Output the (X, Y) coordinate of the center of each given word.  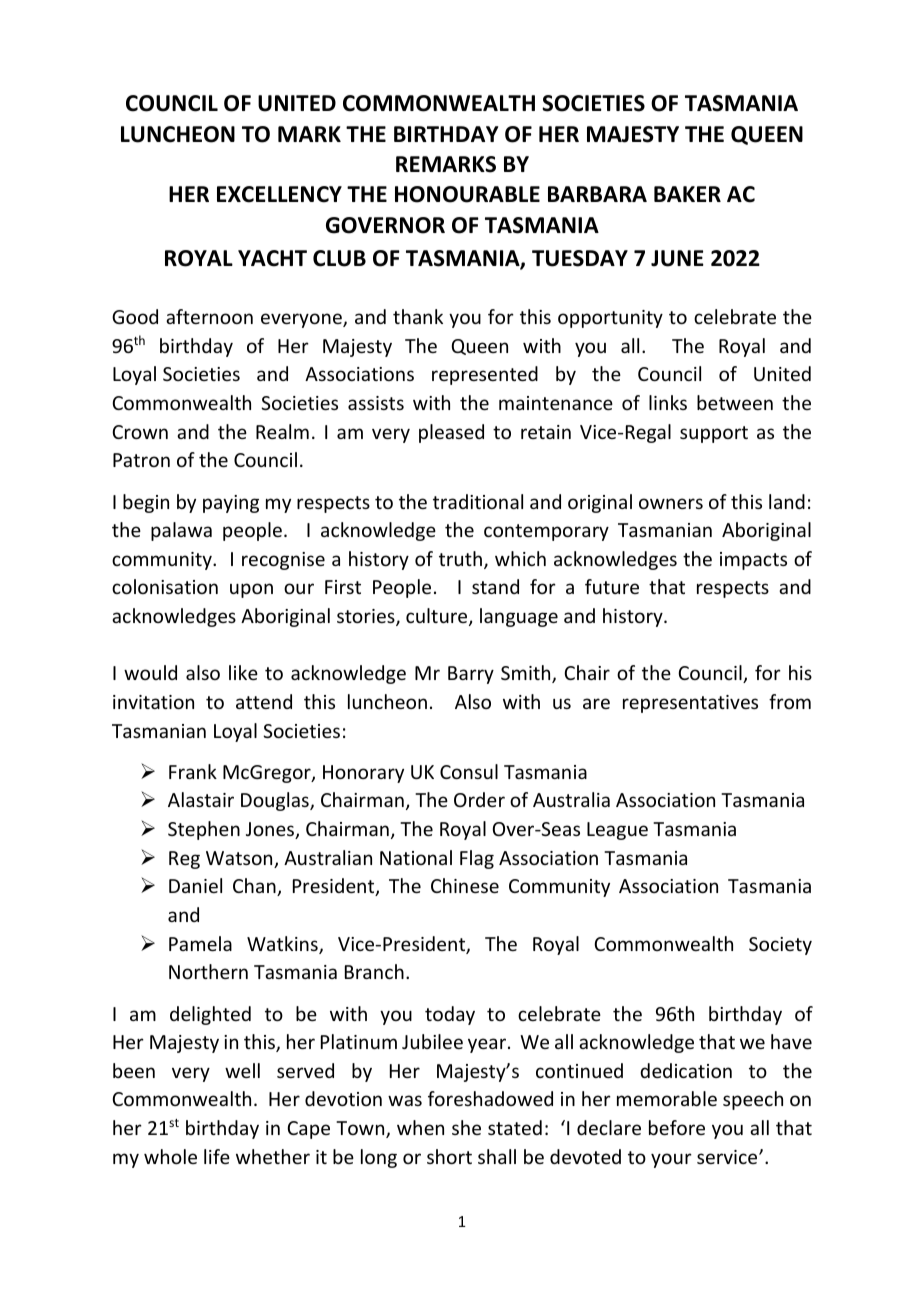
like (243, 672)
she (466, 1127)
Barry (471, 675)
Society (780, 946)
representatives (690, 704)
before (677, 1127)
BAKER (687, 194)
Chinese (465, 885)
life (217, 1156)
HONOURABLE (467, 194)
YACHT (272, 258)
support (714, 434)
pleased (451, 433)
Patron (141, 460)
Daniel (195, 885)
